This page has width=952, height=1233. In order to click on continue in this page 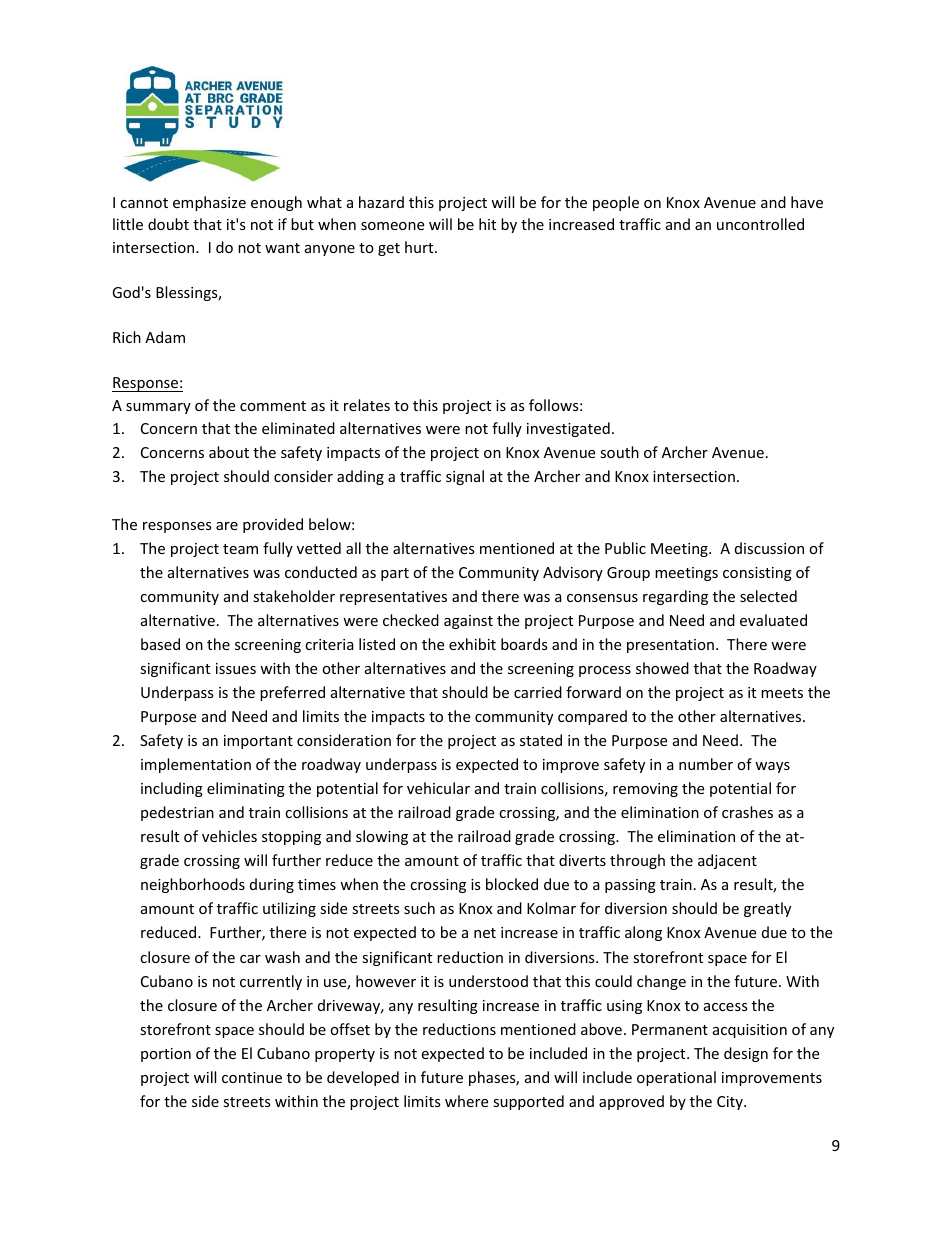, I will do `click(252, 1077)`.
